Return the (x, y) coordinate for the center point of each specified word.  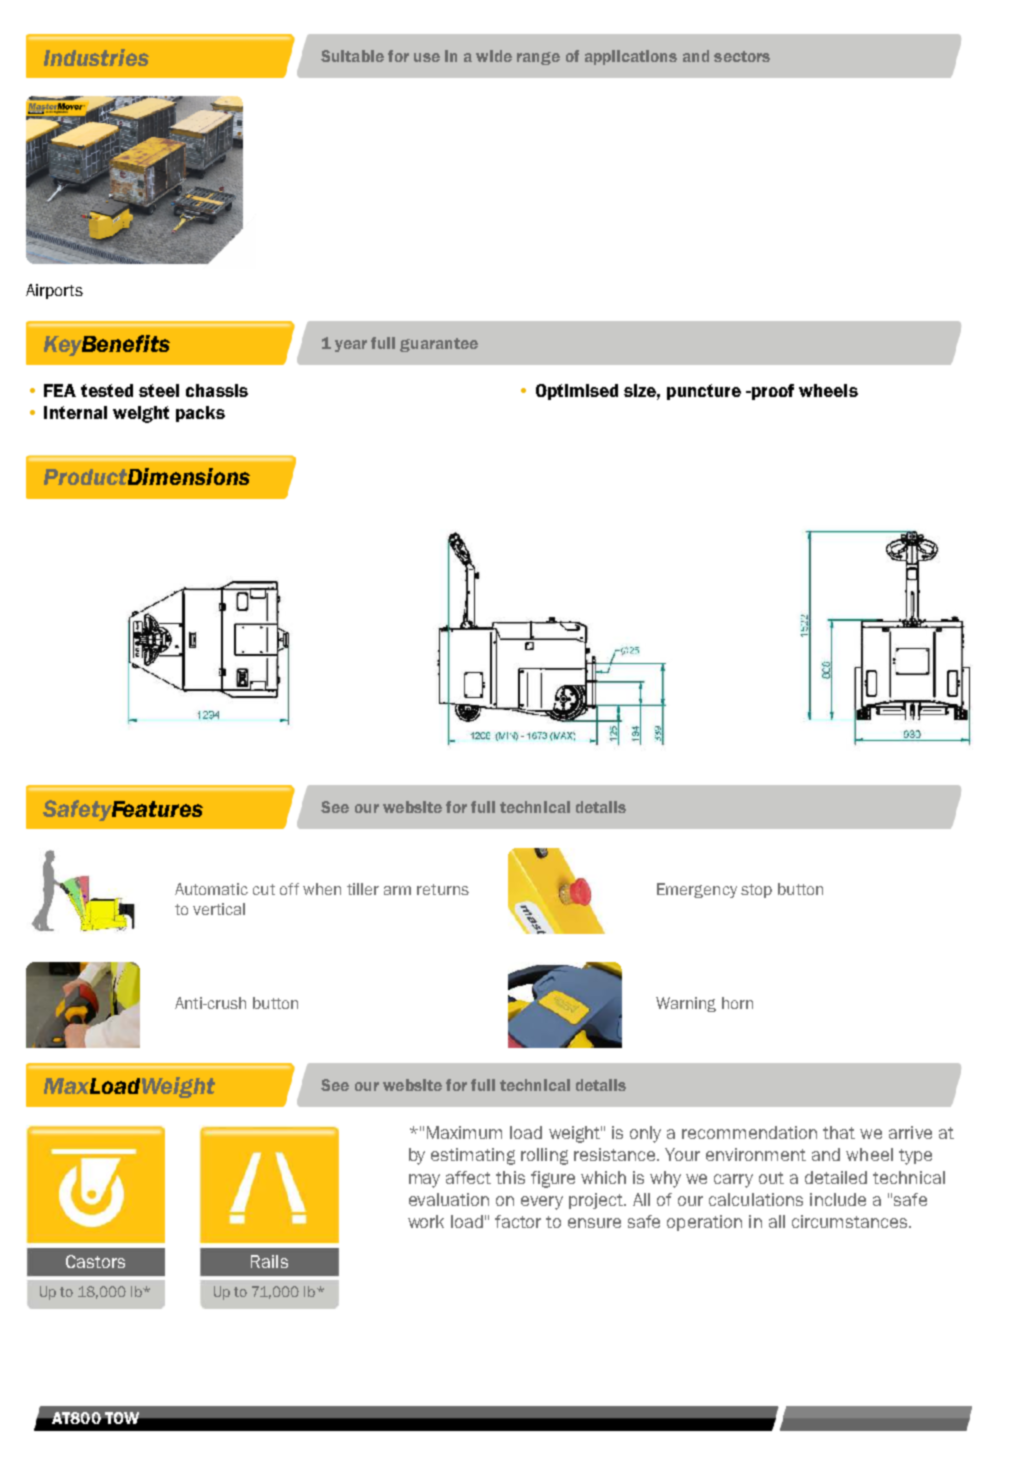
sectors (742, 56)
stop (756, 891)
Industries (96, 57)
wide (494, 56)
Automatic (211, 889)
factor (518, 1221)
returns (443, 889)
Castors (95, 1261)
